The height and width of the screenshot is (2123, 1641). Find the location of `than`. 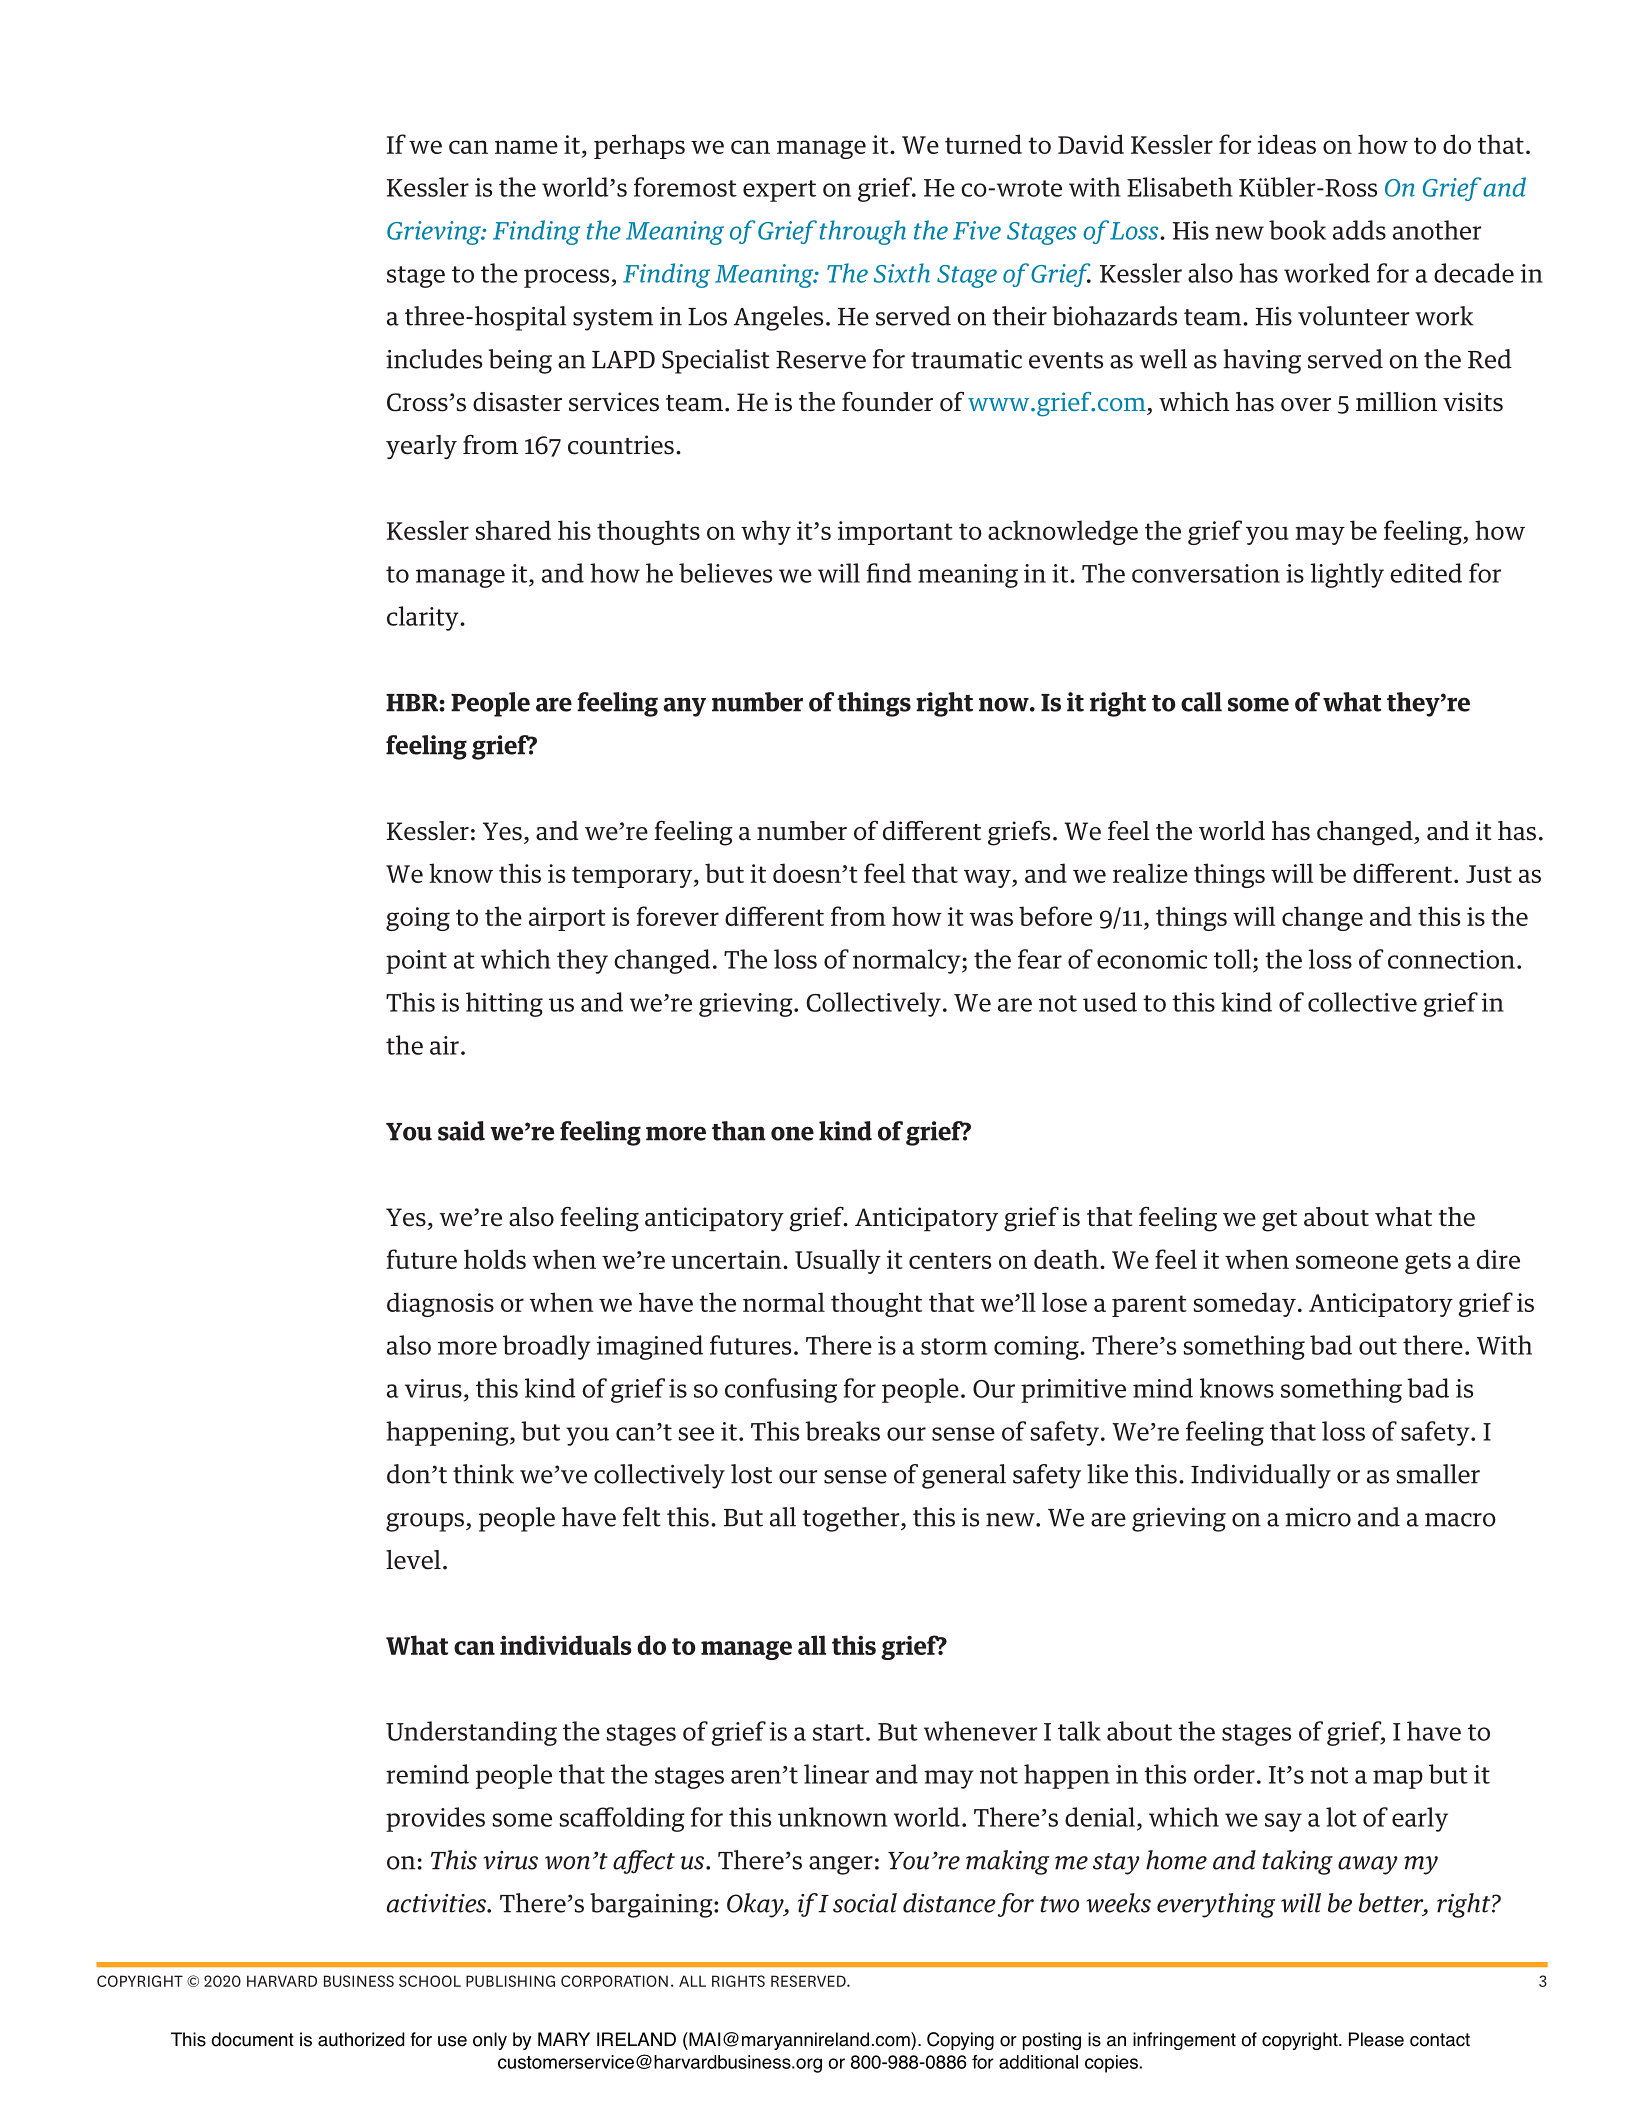

than is located at coordinates (739, 1131).
